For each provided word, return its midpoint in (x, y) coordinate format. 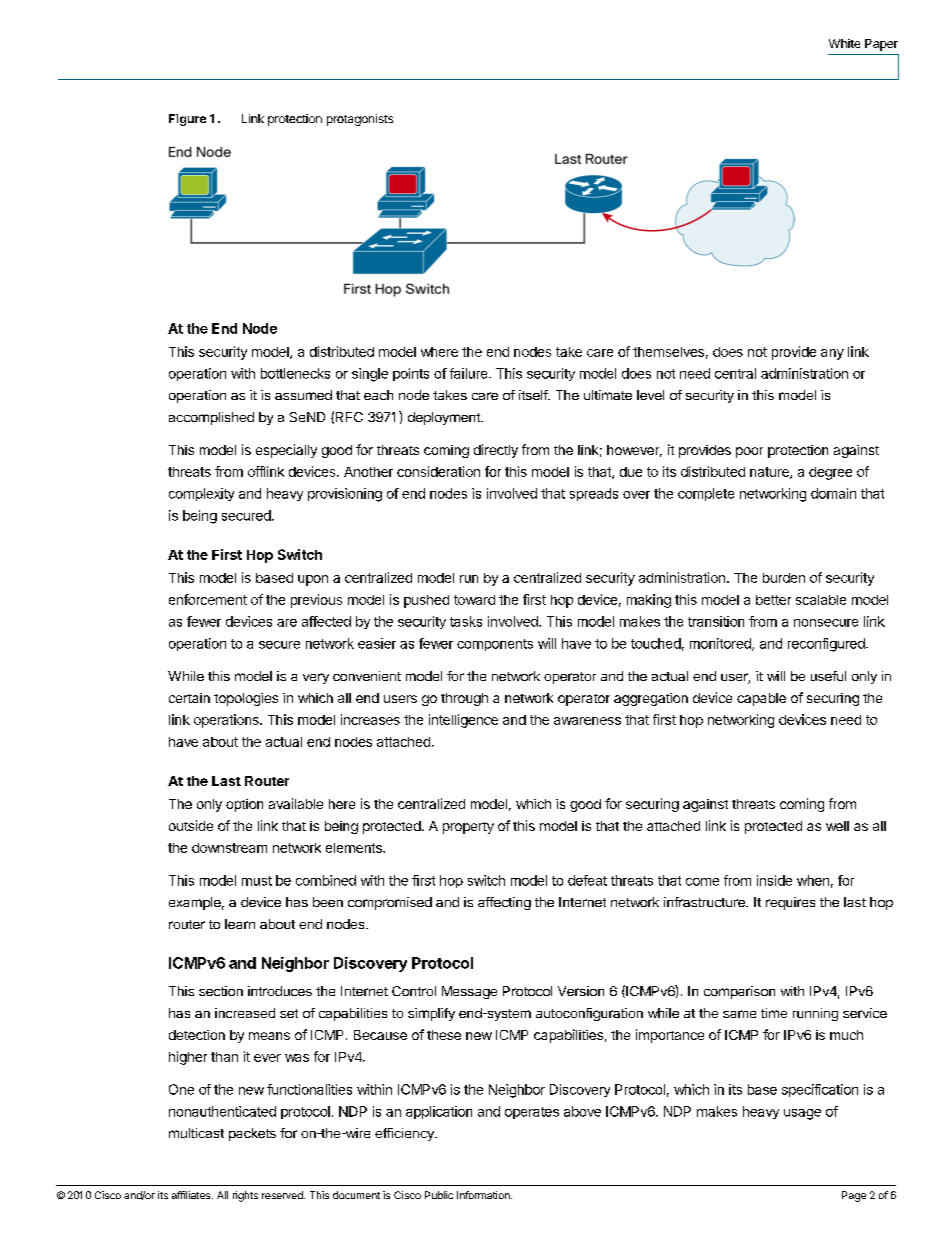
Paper (881, 45)
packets (252, 1134)
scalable (821, 600)
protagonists (360, 120)
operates (532, 1113)
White (844, 43)
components (495, 645)
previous (316, 601)
